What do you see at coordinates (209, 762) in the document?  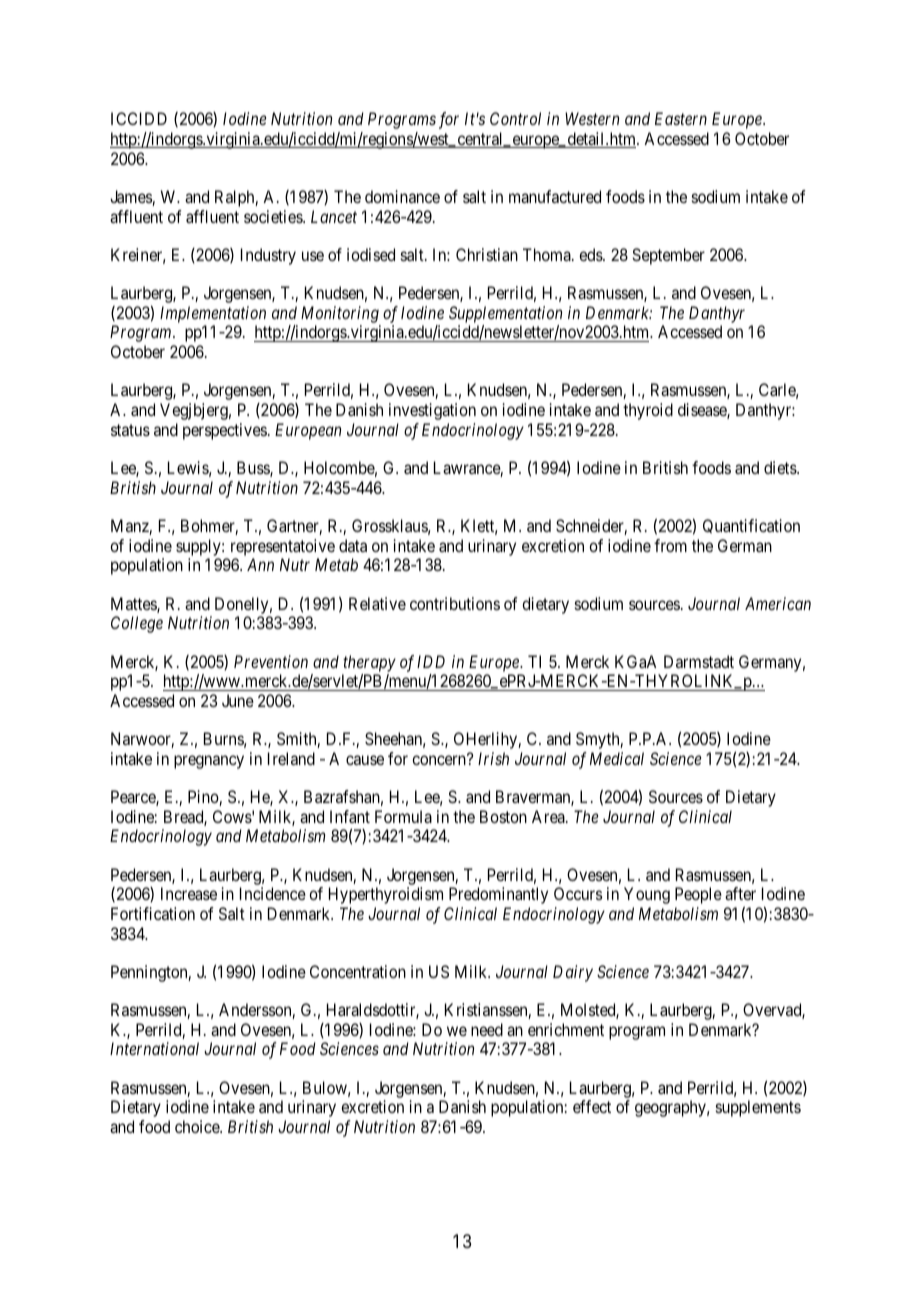 I see `pregnancy` at bounding box center [209, 762].
